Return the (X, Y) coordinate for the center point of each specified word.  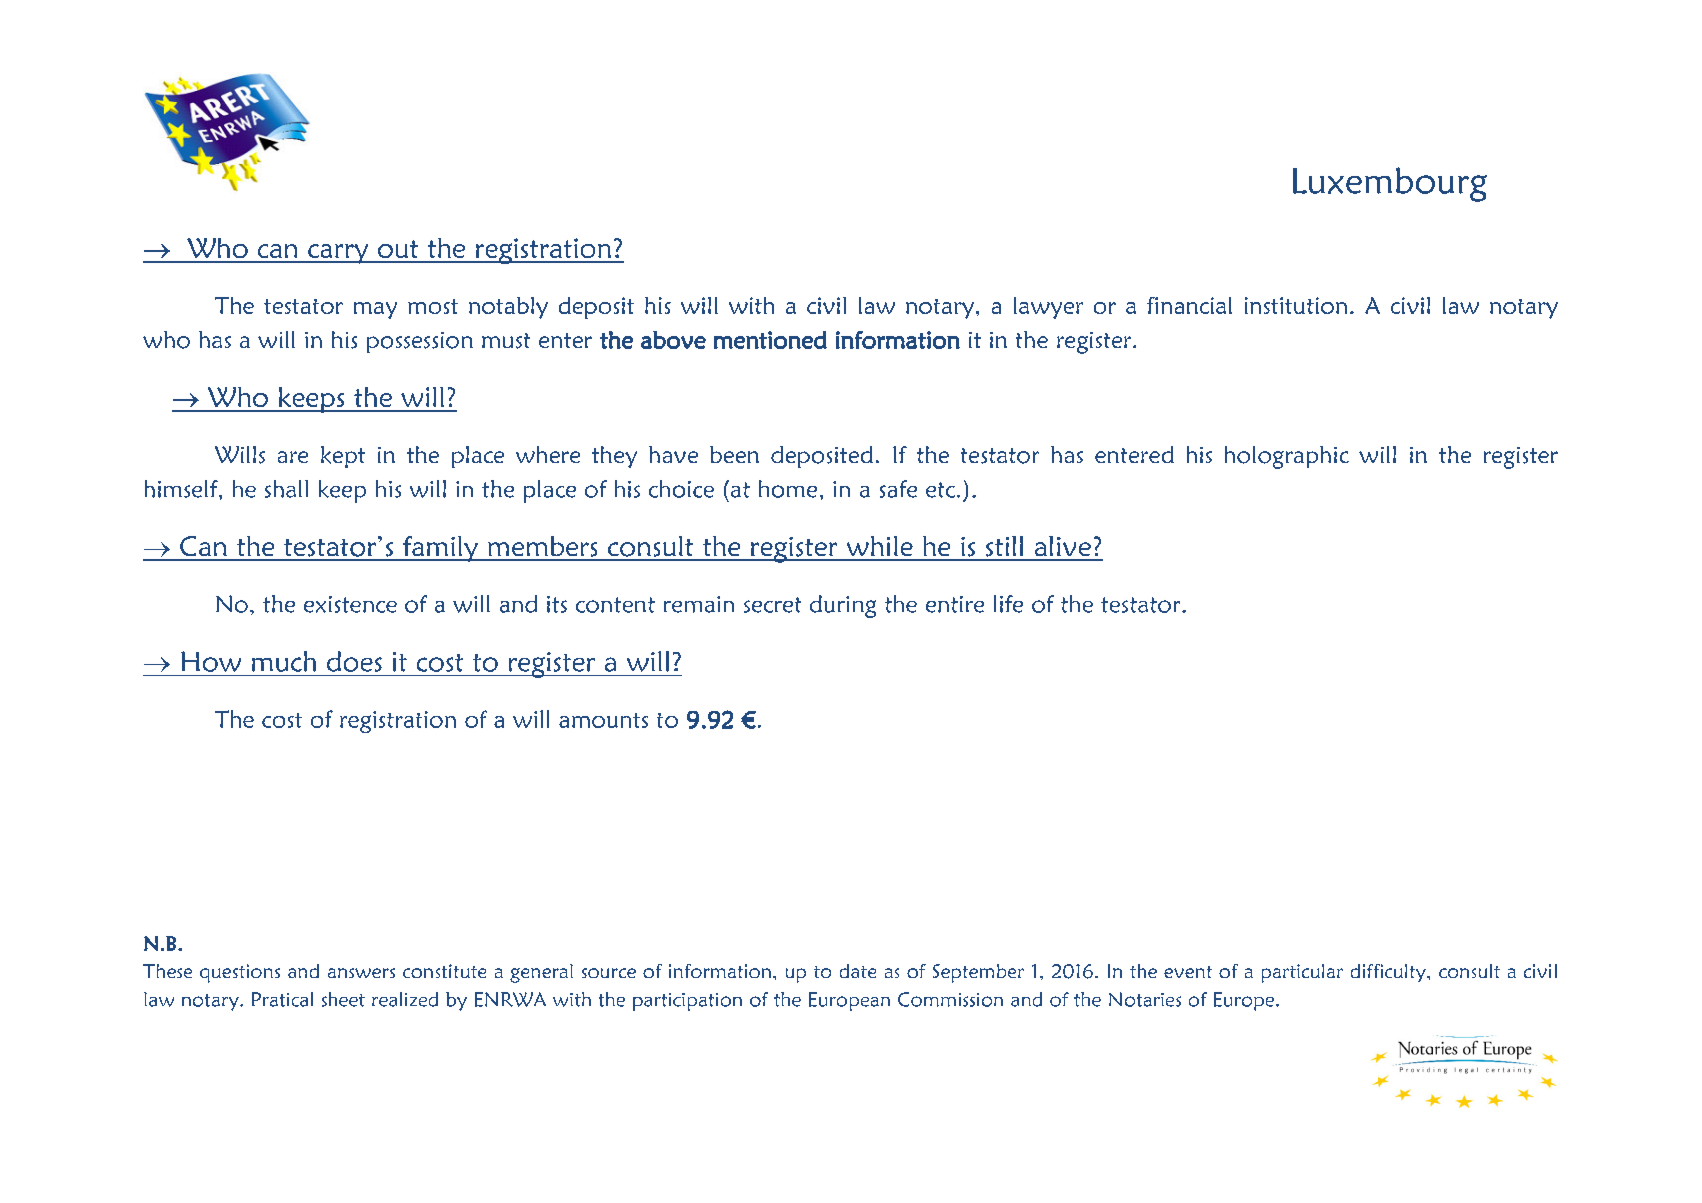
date (858, 971)
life (1008, 604)
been (734, 454)
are (293, 457)
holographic (1287, 457)
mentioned (770, 340)
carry (338, 254)
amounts (603, 720)
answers (361, 973)
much (284, 661)
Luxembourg (1390, 184)
